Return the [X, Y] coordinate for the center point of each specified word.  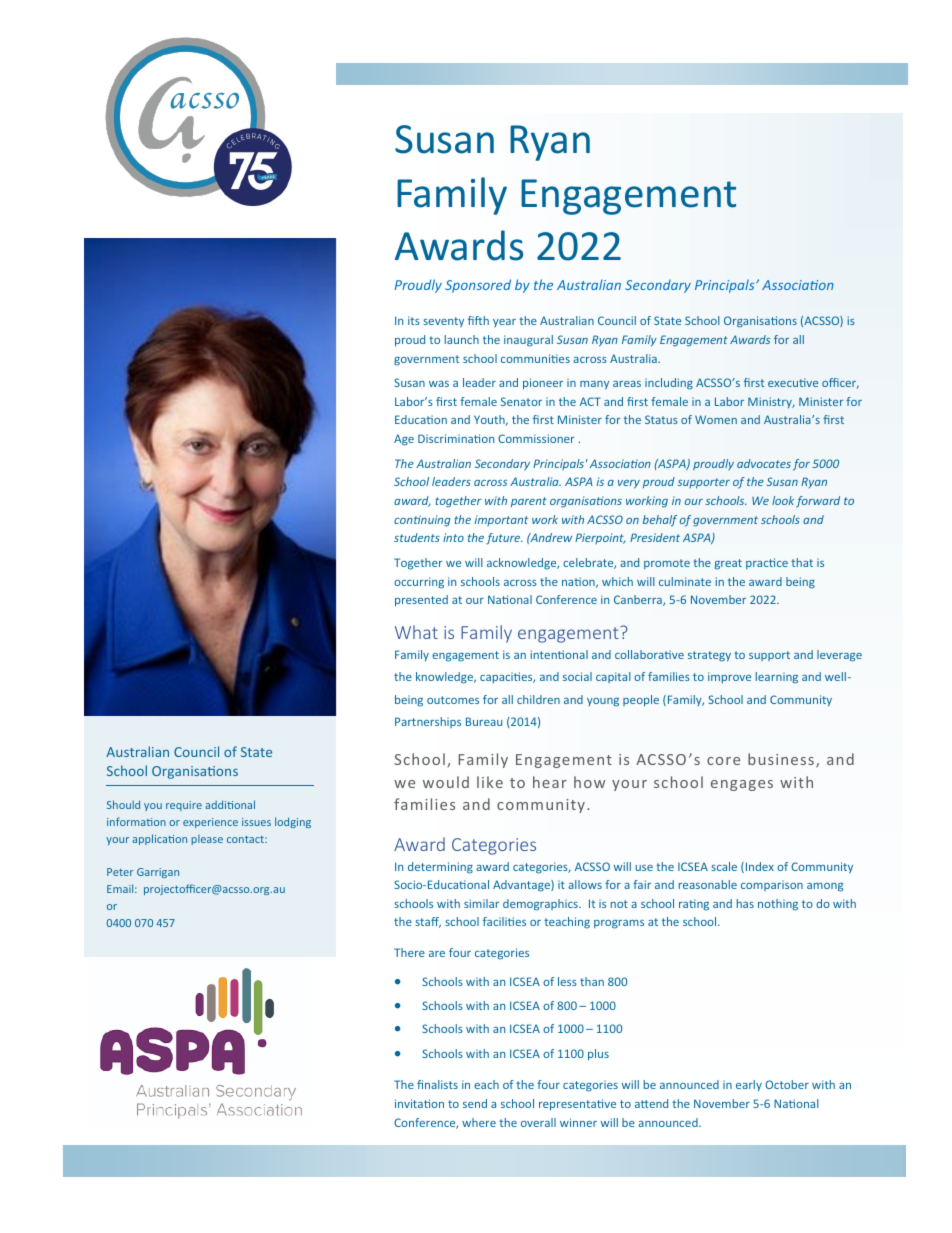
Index [758, 867]
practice [767, 563]
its [414, 320]
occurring [419, 583]
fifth [478, 320]
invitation [419, 1103]
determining [440, 868]
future [504, 538]
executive [793, 382]
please [207, 840]
